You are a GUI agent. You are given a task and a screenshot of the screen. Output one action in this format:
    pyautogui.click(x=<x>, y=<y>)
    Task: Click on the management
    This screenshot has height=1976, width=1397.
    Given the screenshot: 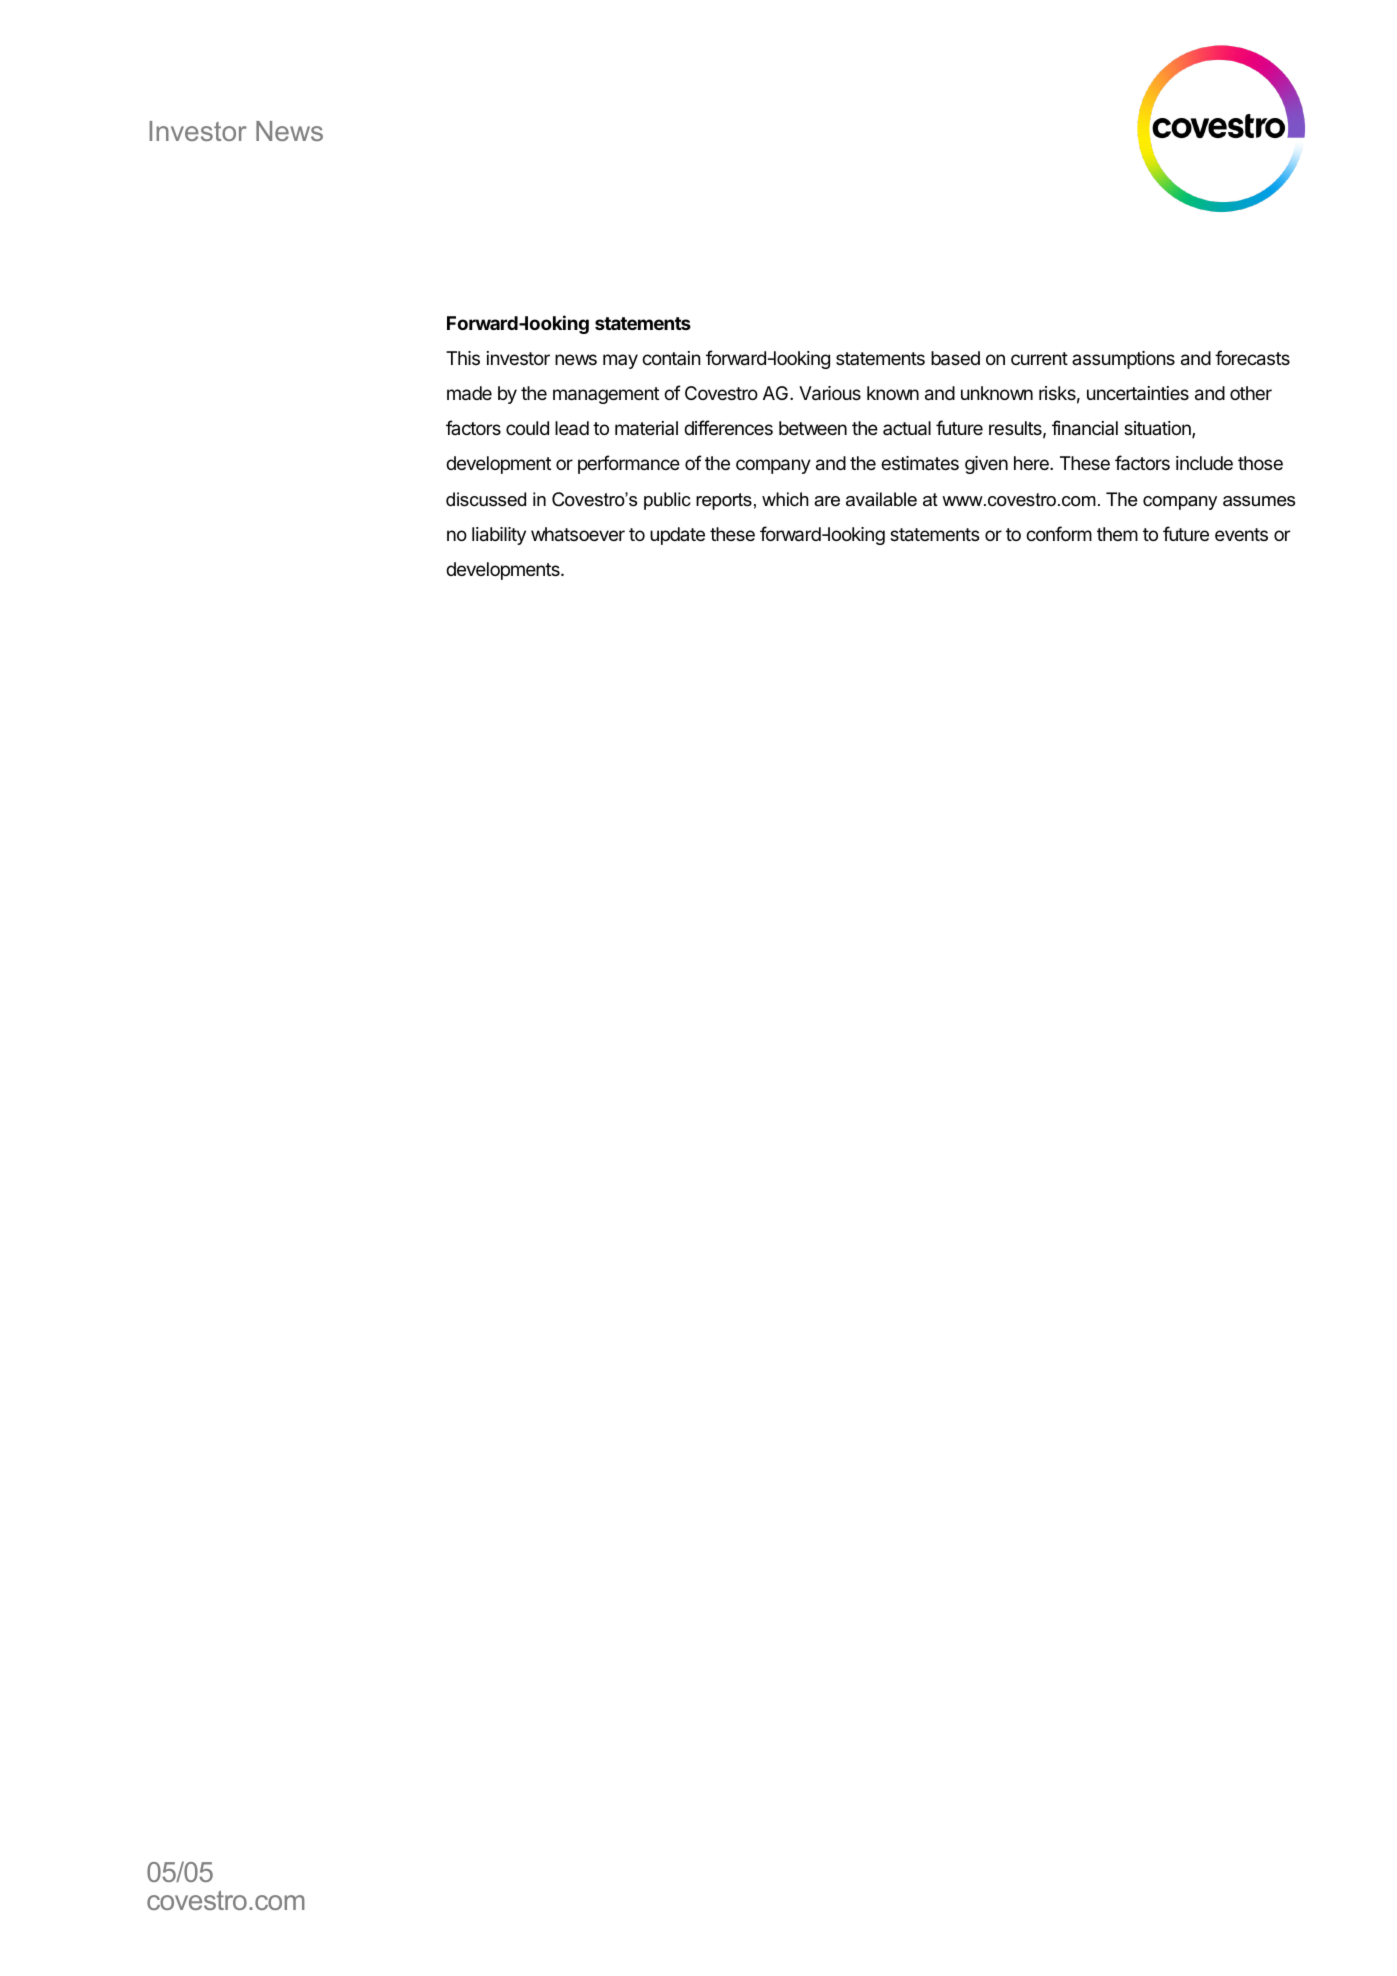 What is the action you would take?
    pyautogui.click(x=606, y=395)
